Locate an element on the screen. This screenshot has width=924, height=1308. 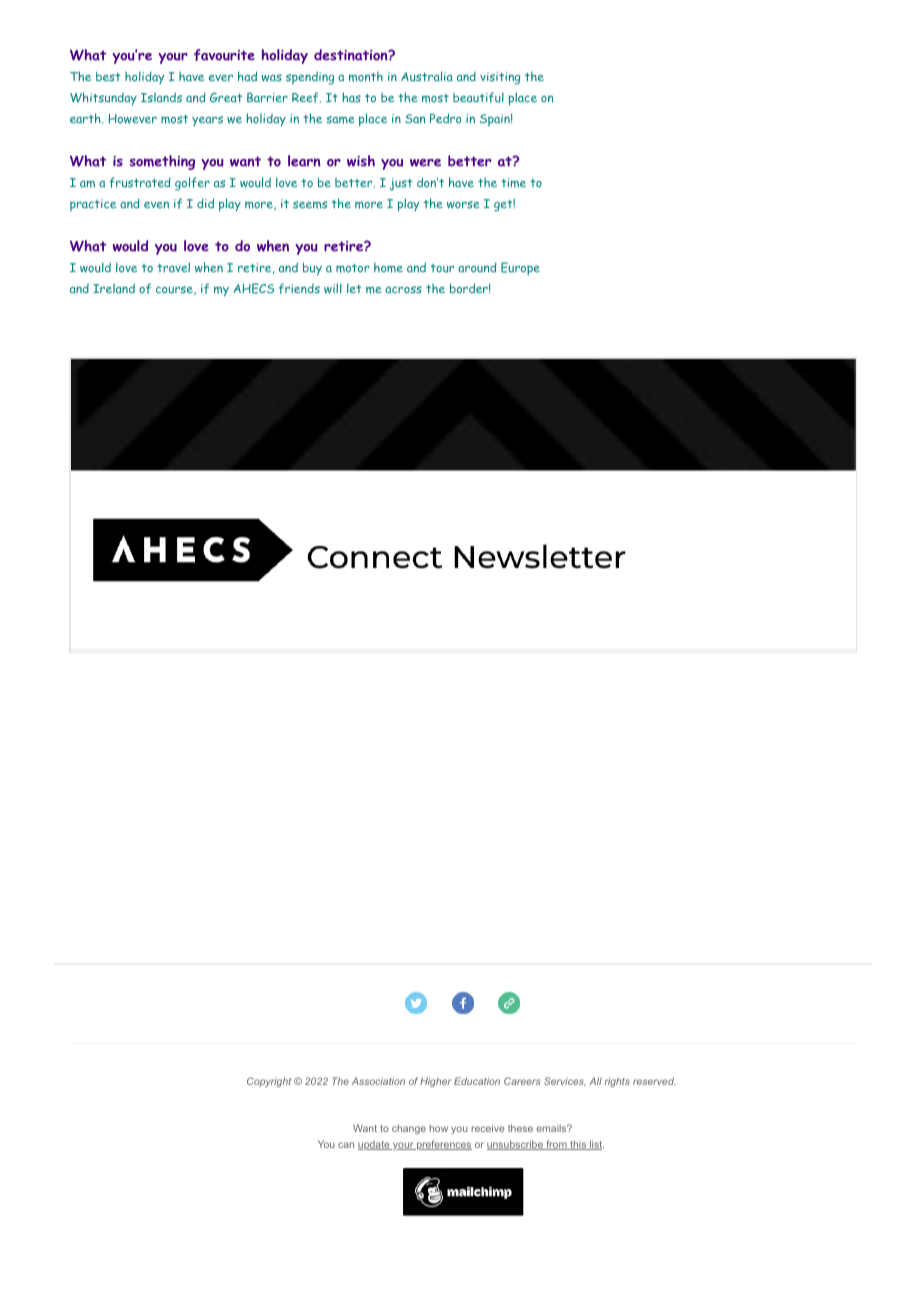
let is located at coordinates (354, 288).
